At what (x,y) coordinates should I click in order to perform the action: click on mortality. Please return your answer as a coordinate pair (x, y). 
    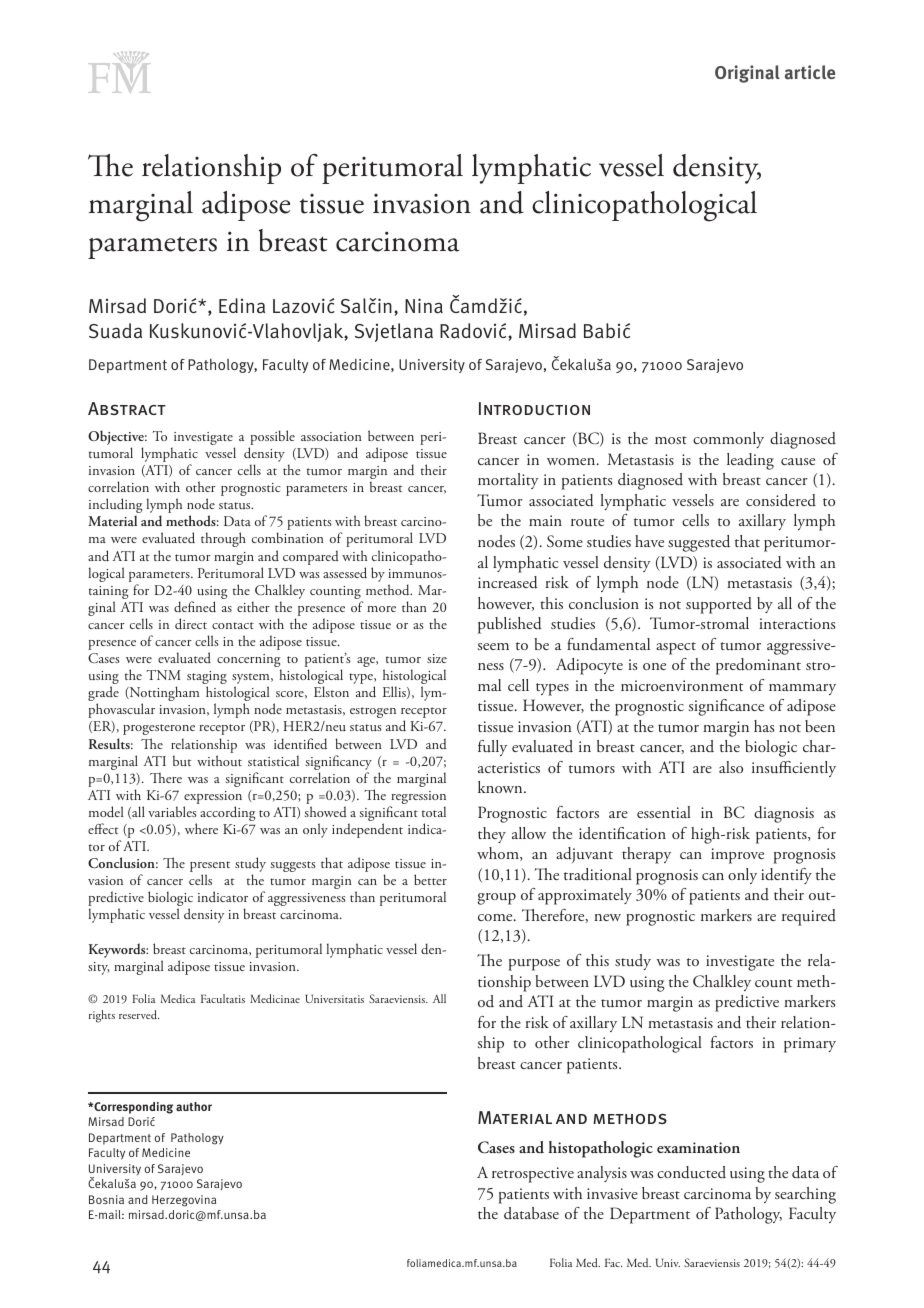
    Looking at the image, I should click on (508, 481).
